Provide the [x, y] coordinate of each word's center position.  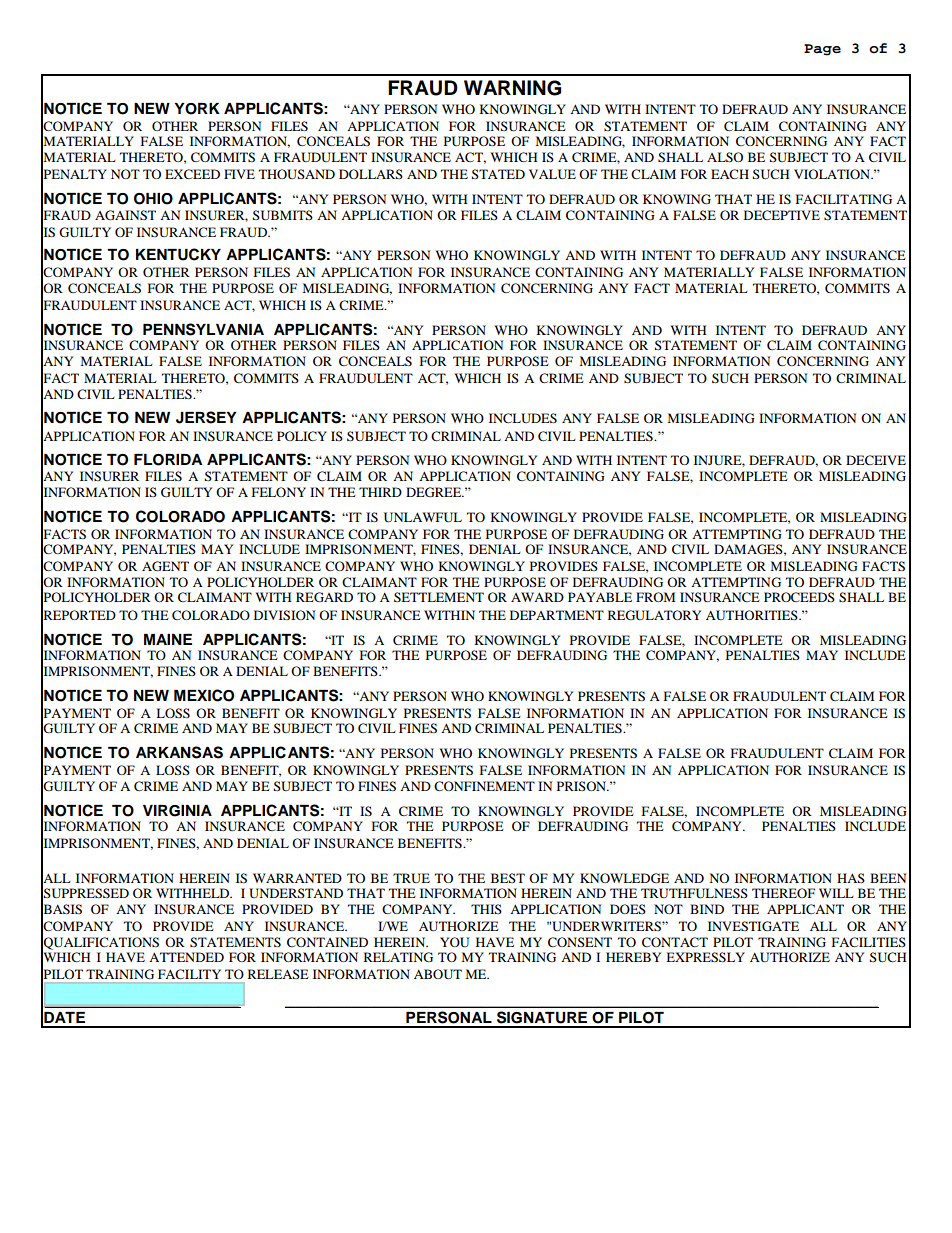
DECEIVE [876, 460]
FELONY [279, 492]
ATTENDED [186, 957]
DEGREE [435, 492]
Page [822, 50]
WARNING [512, 88]
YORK [197, 109]
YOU [454, 942]
